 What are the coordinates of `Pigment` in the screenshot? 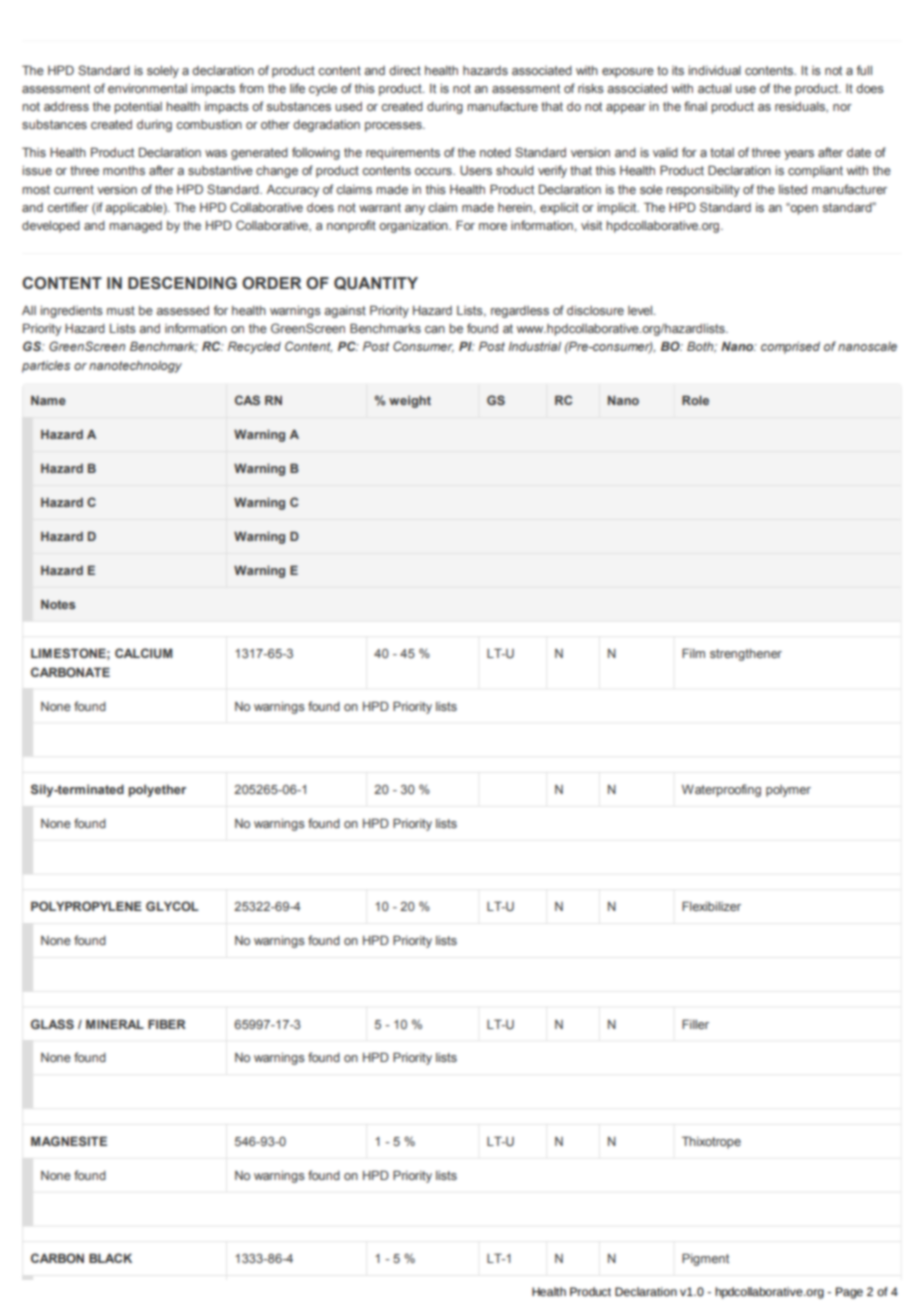 It's located at (705, 1259).
